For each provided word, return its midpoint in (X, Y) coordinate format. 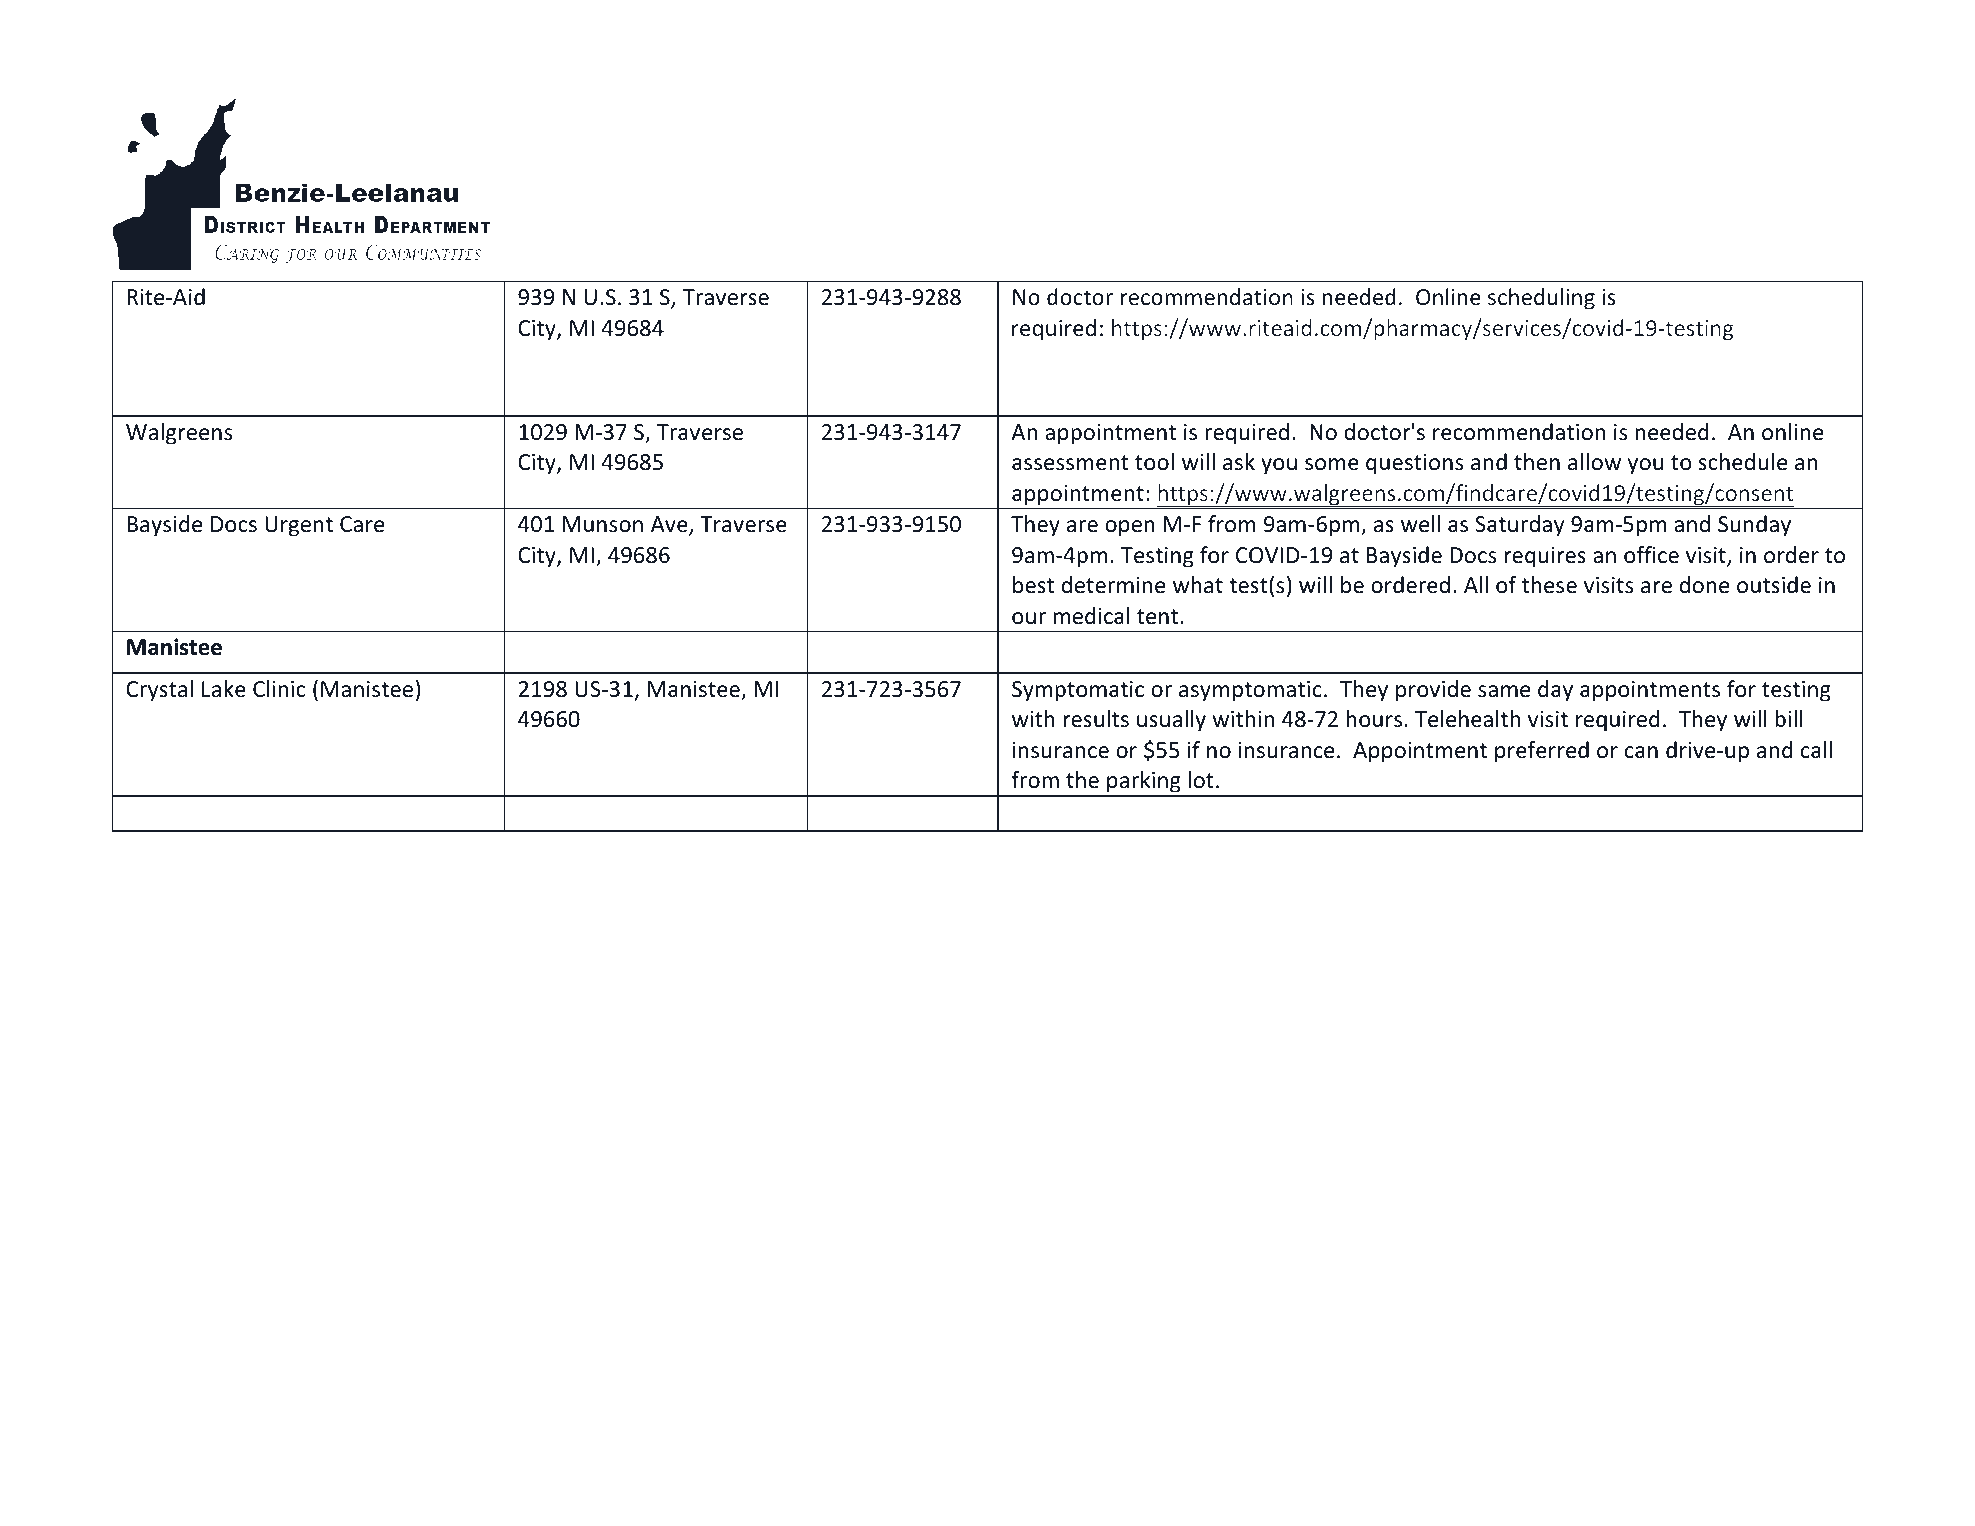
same (1504, 691)
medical (1091, 616)
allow (1594, 462)
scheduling (1541, 299)
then (1537, 462)
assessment (1070, 463)
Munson (603, 524)
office (1651, 555)
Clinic (279, 689)
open (1130, 528)
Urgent (299, 526)
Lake (224, 689)
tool (1154, 462)
